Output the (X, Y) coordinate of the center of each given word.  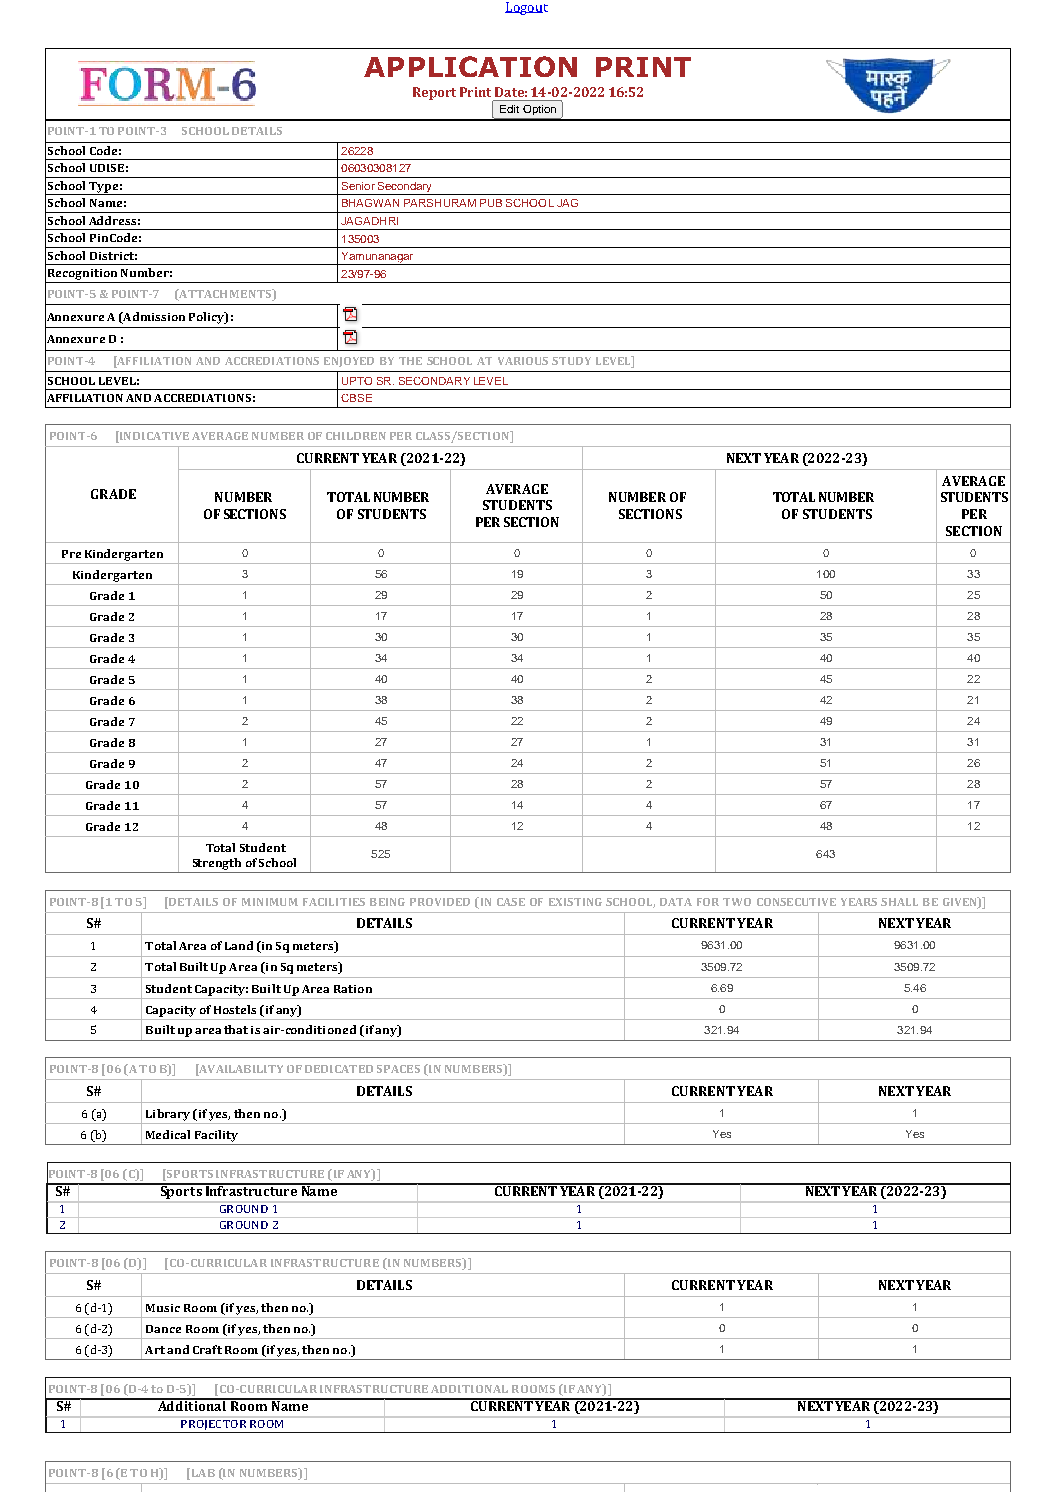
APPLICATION (470, 66)
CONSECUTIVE (796, 902)
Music (163, 1308)
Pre (71, 554)
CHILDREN (356, 436)
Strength (217, 864)
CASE (511, 902)
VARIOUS (523, 361)
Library (168, 1115)
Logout (526, 8)
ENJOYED (349, 362)
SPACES (398, 1069)
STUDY (571, 361)
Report (434, 93)
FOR (708, 902)
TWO (737, 902)
